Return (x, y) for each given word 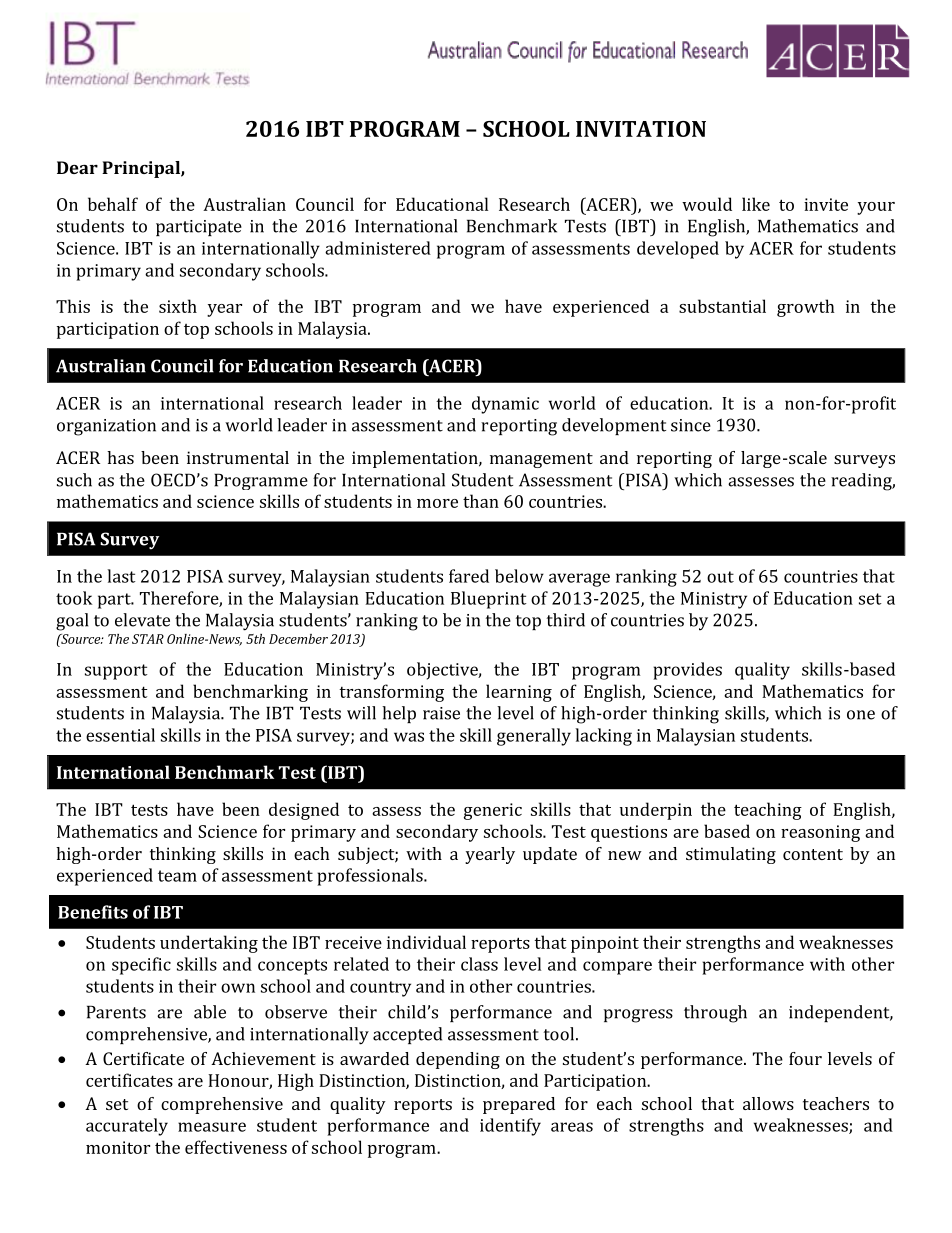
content (813, 854)
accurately (127, 1127)
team (177, 876)
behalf (113, 204)
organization (106, 427)
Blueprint (489, 600)
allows (768, 1103)
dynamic (505, 405)
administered (378, 248)
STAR (148, 639)
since (691, 425)
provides (687, 671)
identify (510, 1127)
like (756, 204)
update (550, 855)
